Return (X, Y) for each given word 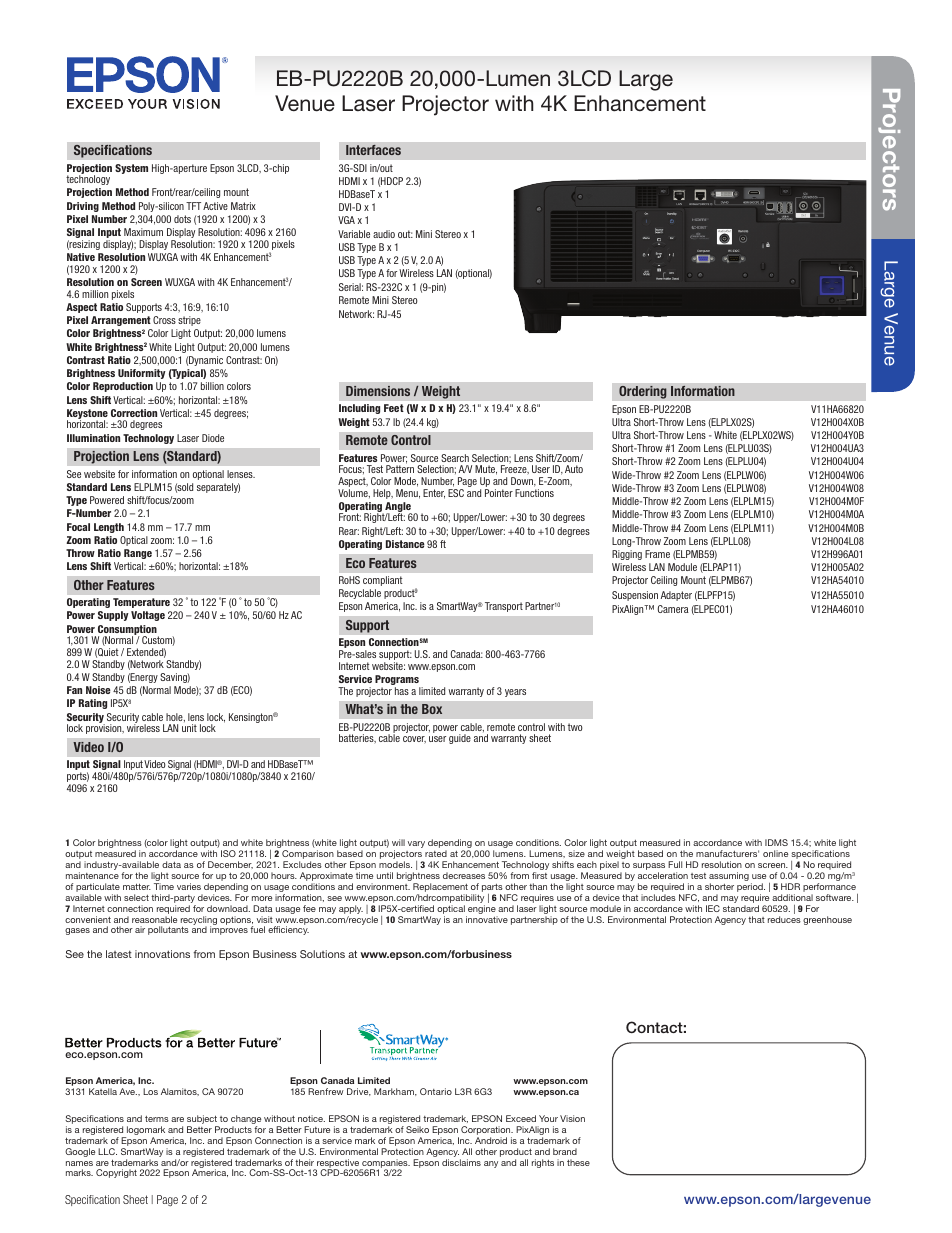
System (131, 169)
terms (157, 1119)
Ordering (643, 392)
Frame (657, 554)
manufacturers (727, 853)
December (230, 865)
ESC (456, 493)
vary (416, 844)
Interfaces (373, 150)
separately (218, 488)
